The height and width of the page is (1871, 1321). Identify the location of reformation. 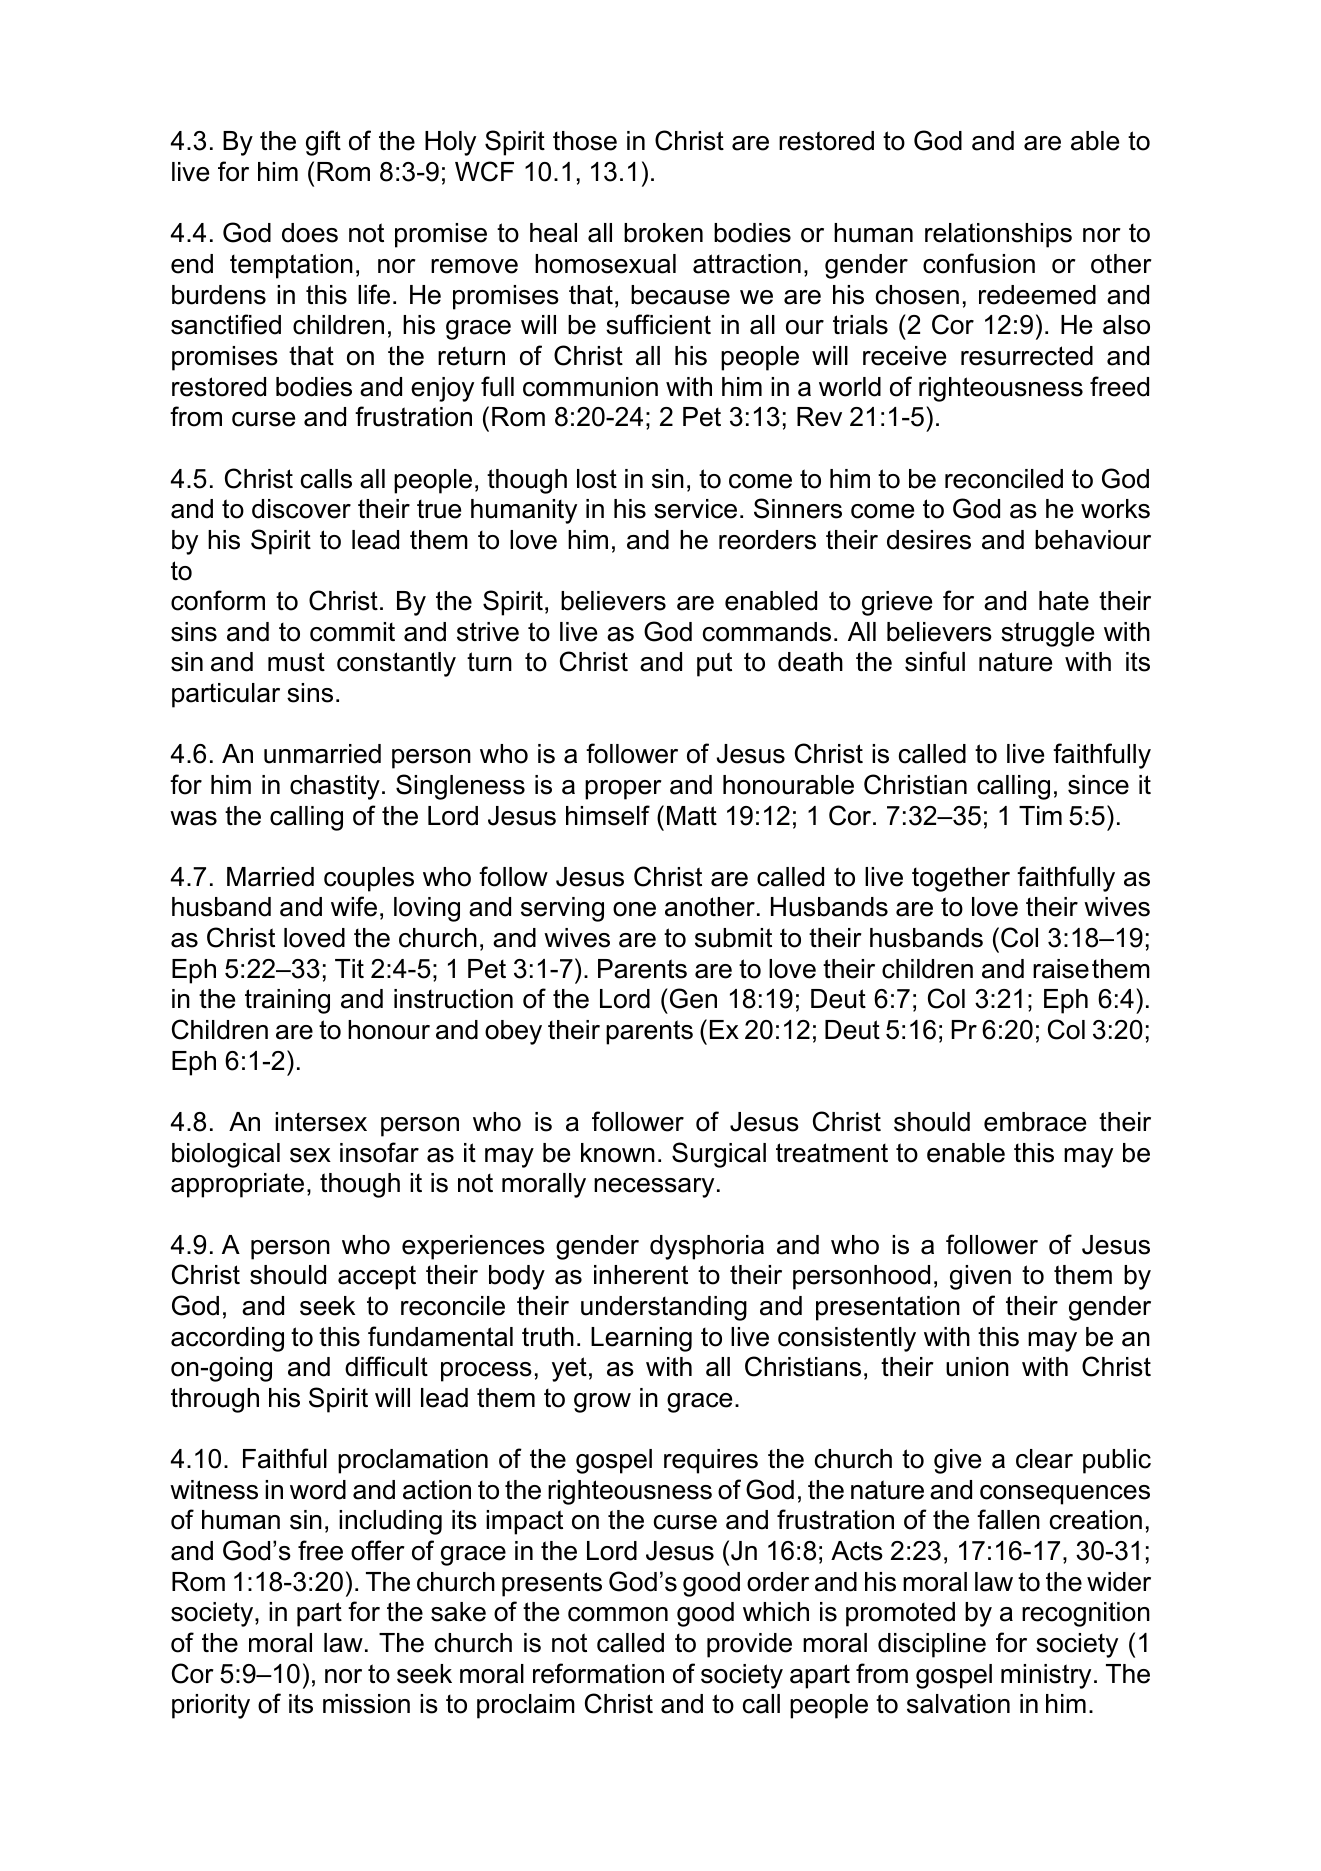
(598, 1673).
